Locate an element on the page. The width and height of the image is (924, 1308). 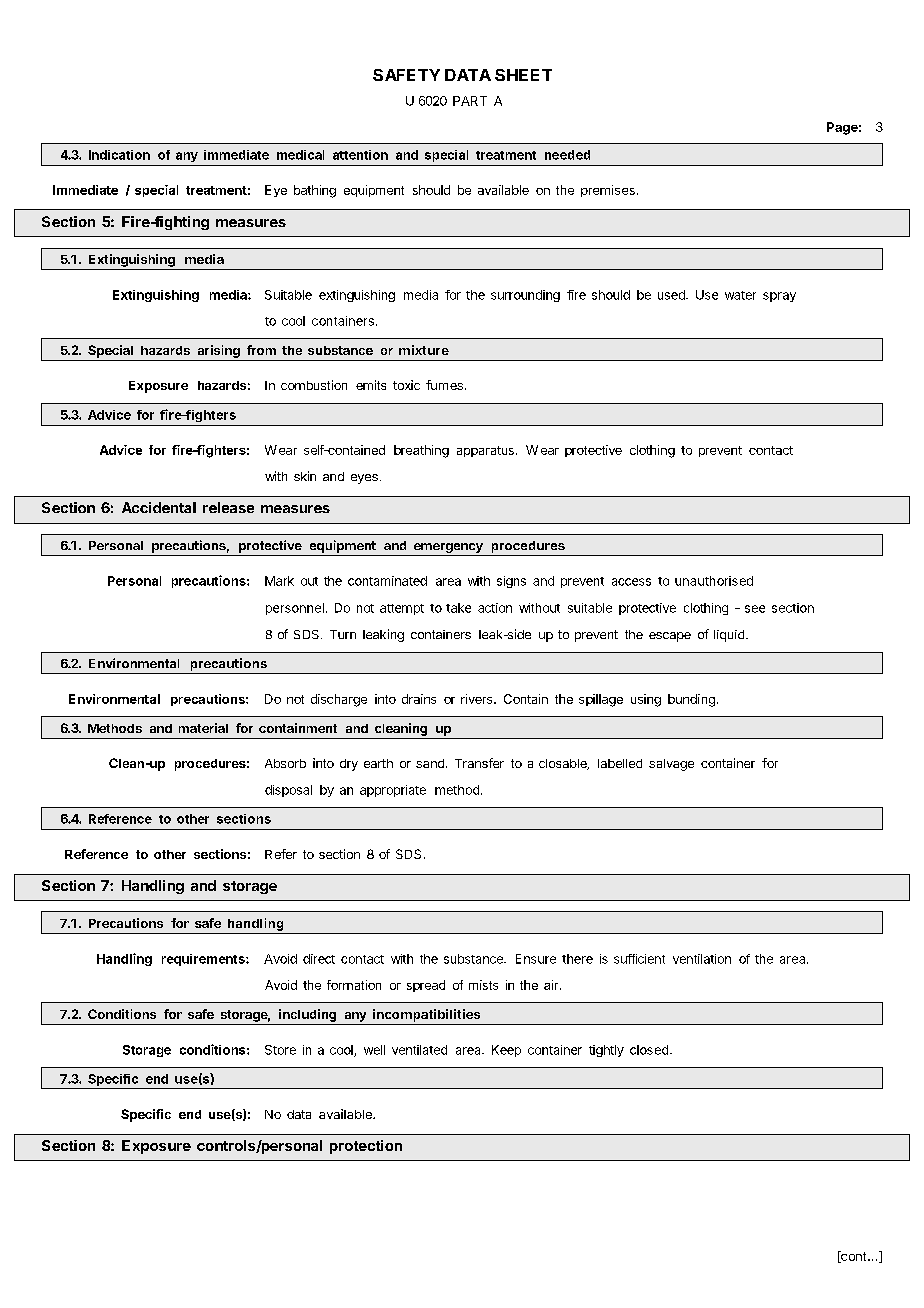
salvage is located at coordinates (671, 765).
